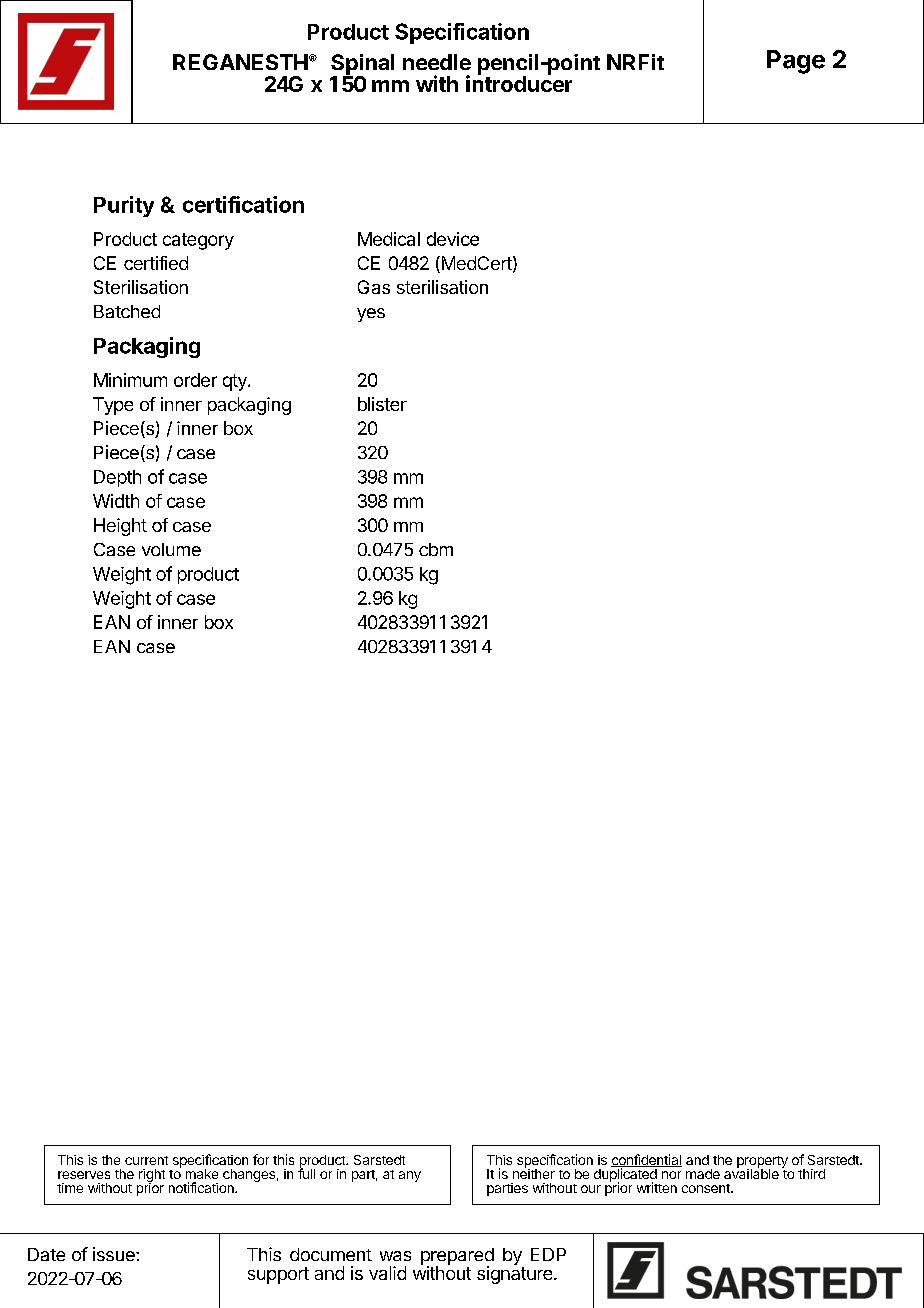 This screenshot has height=1308, width=924. Describe the element at coordinates (796, 62) in the screenshot. I see `Page` at that location.
